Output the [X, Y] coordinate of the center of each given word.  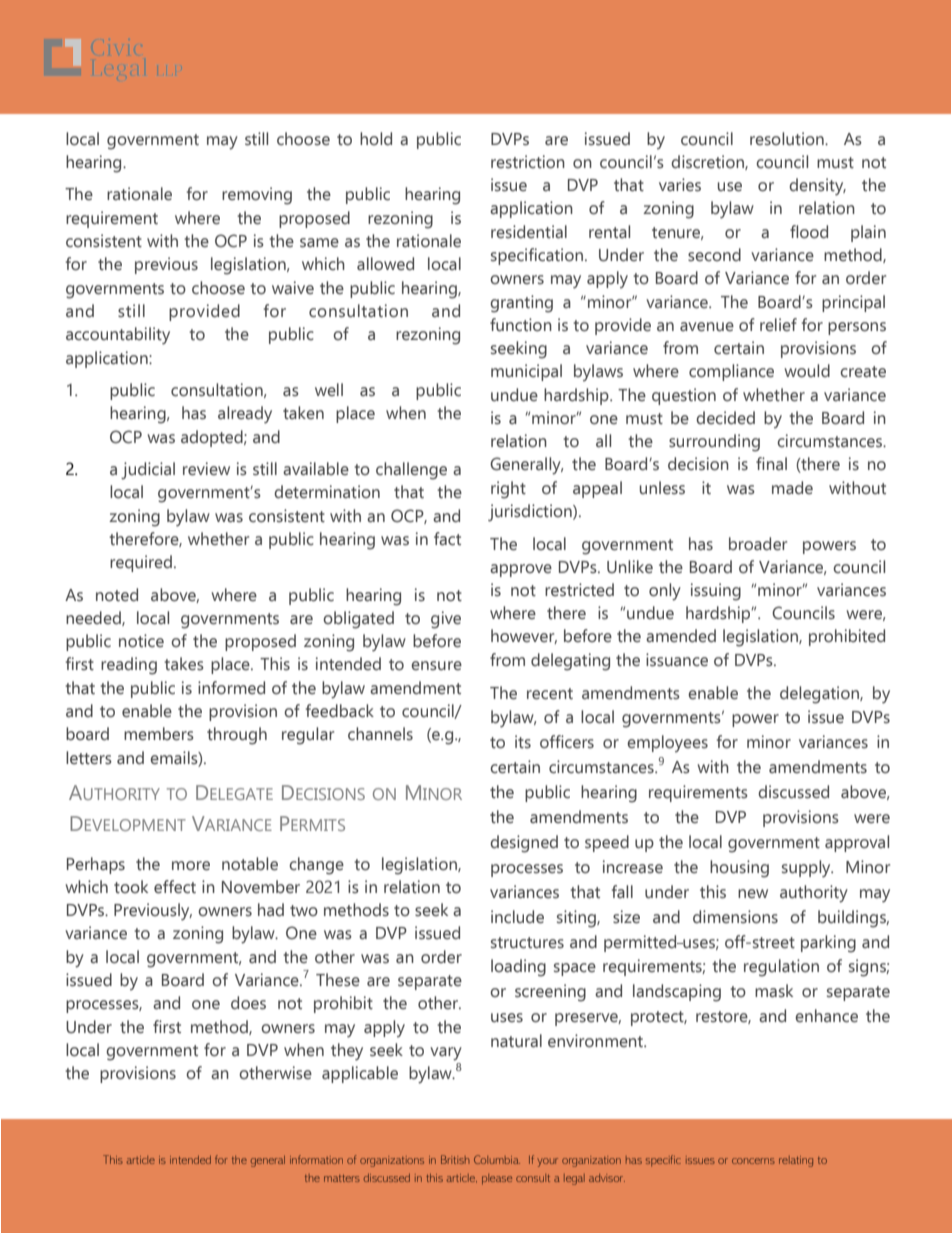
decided [725, 418]
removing [257, 196]
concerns [753, 1161]
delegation [820, 695]
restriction [528, 162]
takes [184, 664]
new [753, 894]
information [316, 1159]
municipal [526, 372]
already [245, 415]
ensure [436, 666]
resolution [788, 139]
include [517, 917]
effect [175, 887]
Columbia [497, 1159]
